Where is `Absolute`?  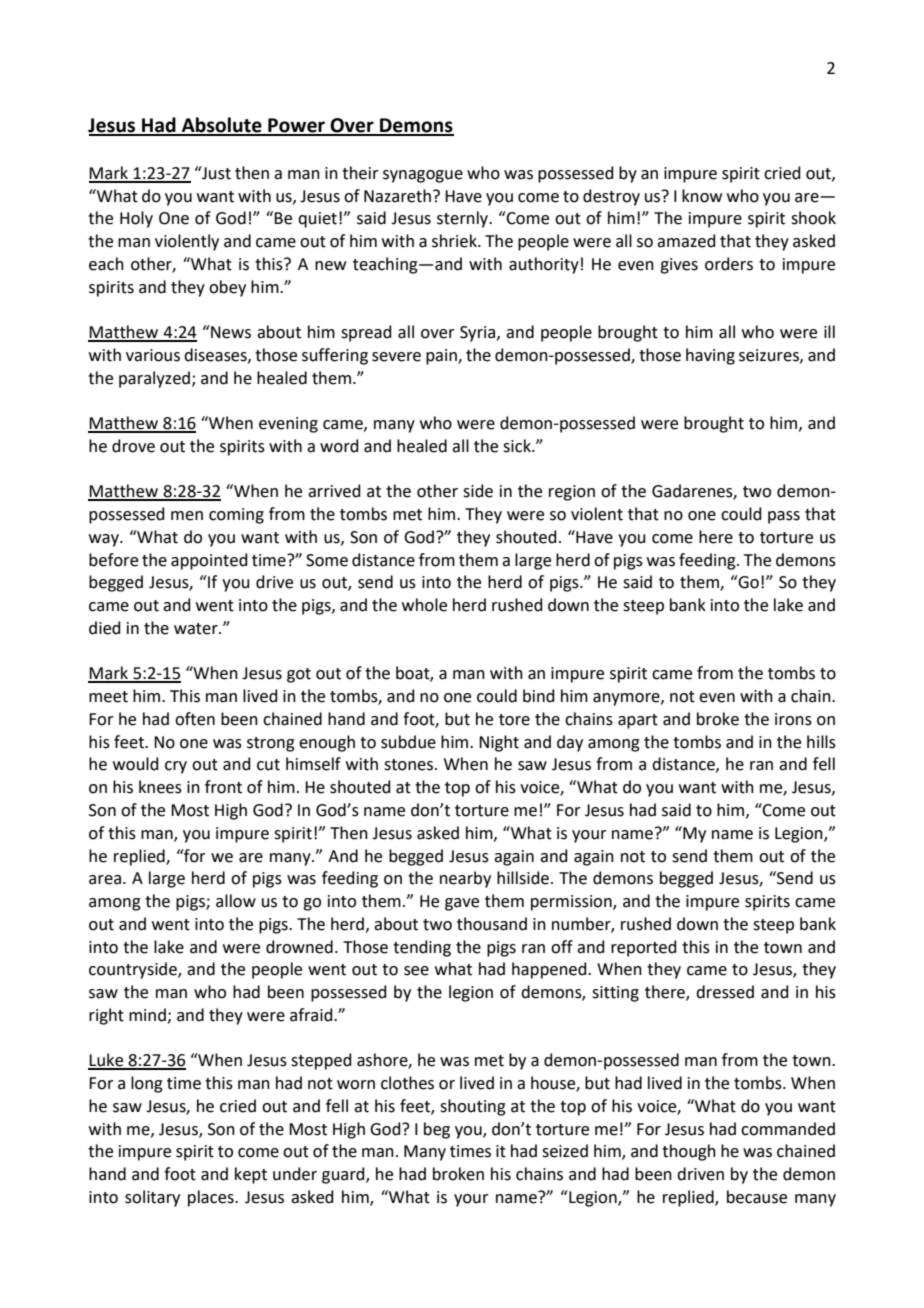 Absolute is located at coordinates (221, 126).
